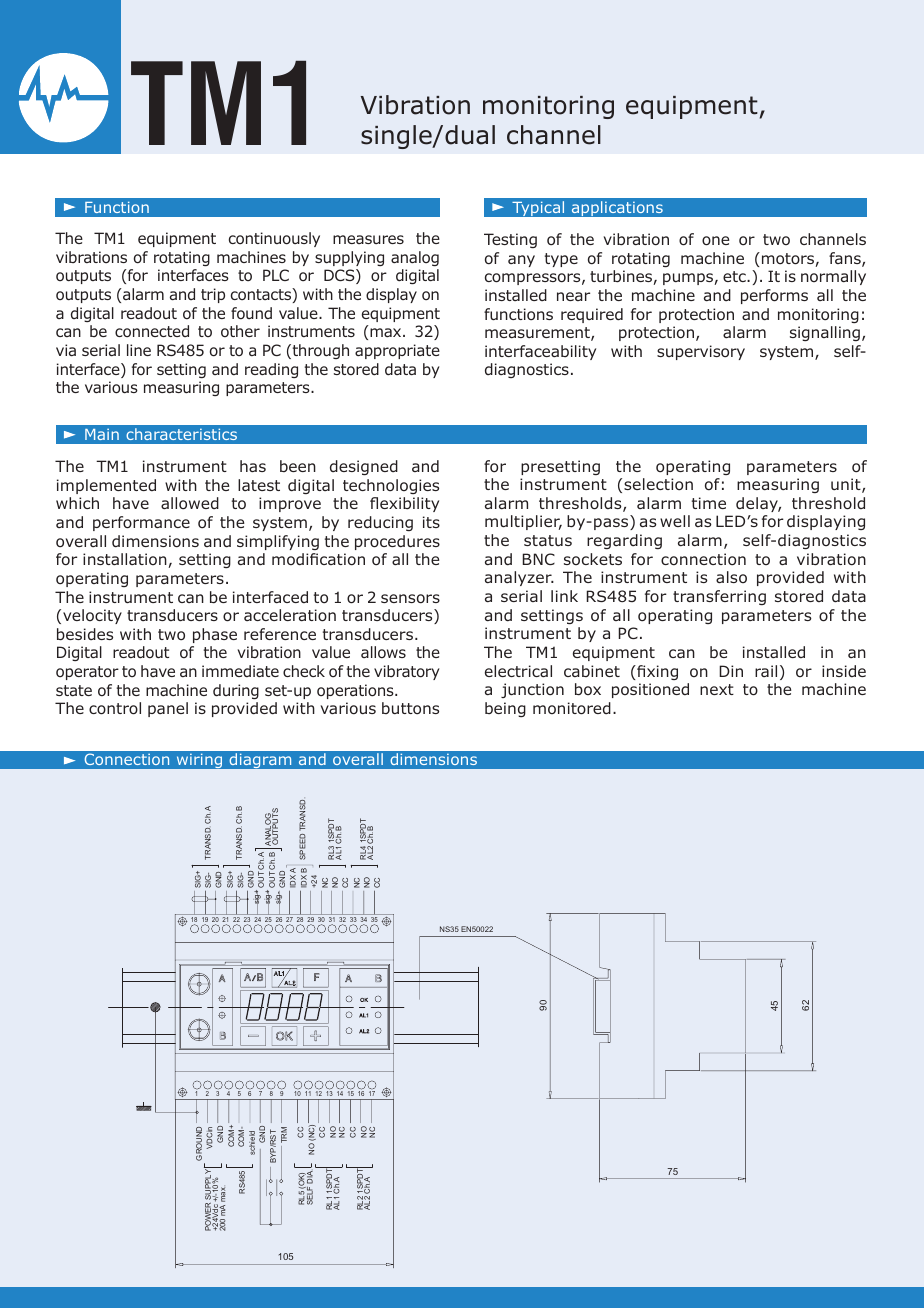 The height and width of the document is (1308, 924). Describe the element at coordinates (731, 577) in the document. I see `also` at that location.
